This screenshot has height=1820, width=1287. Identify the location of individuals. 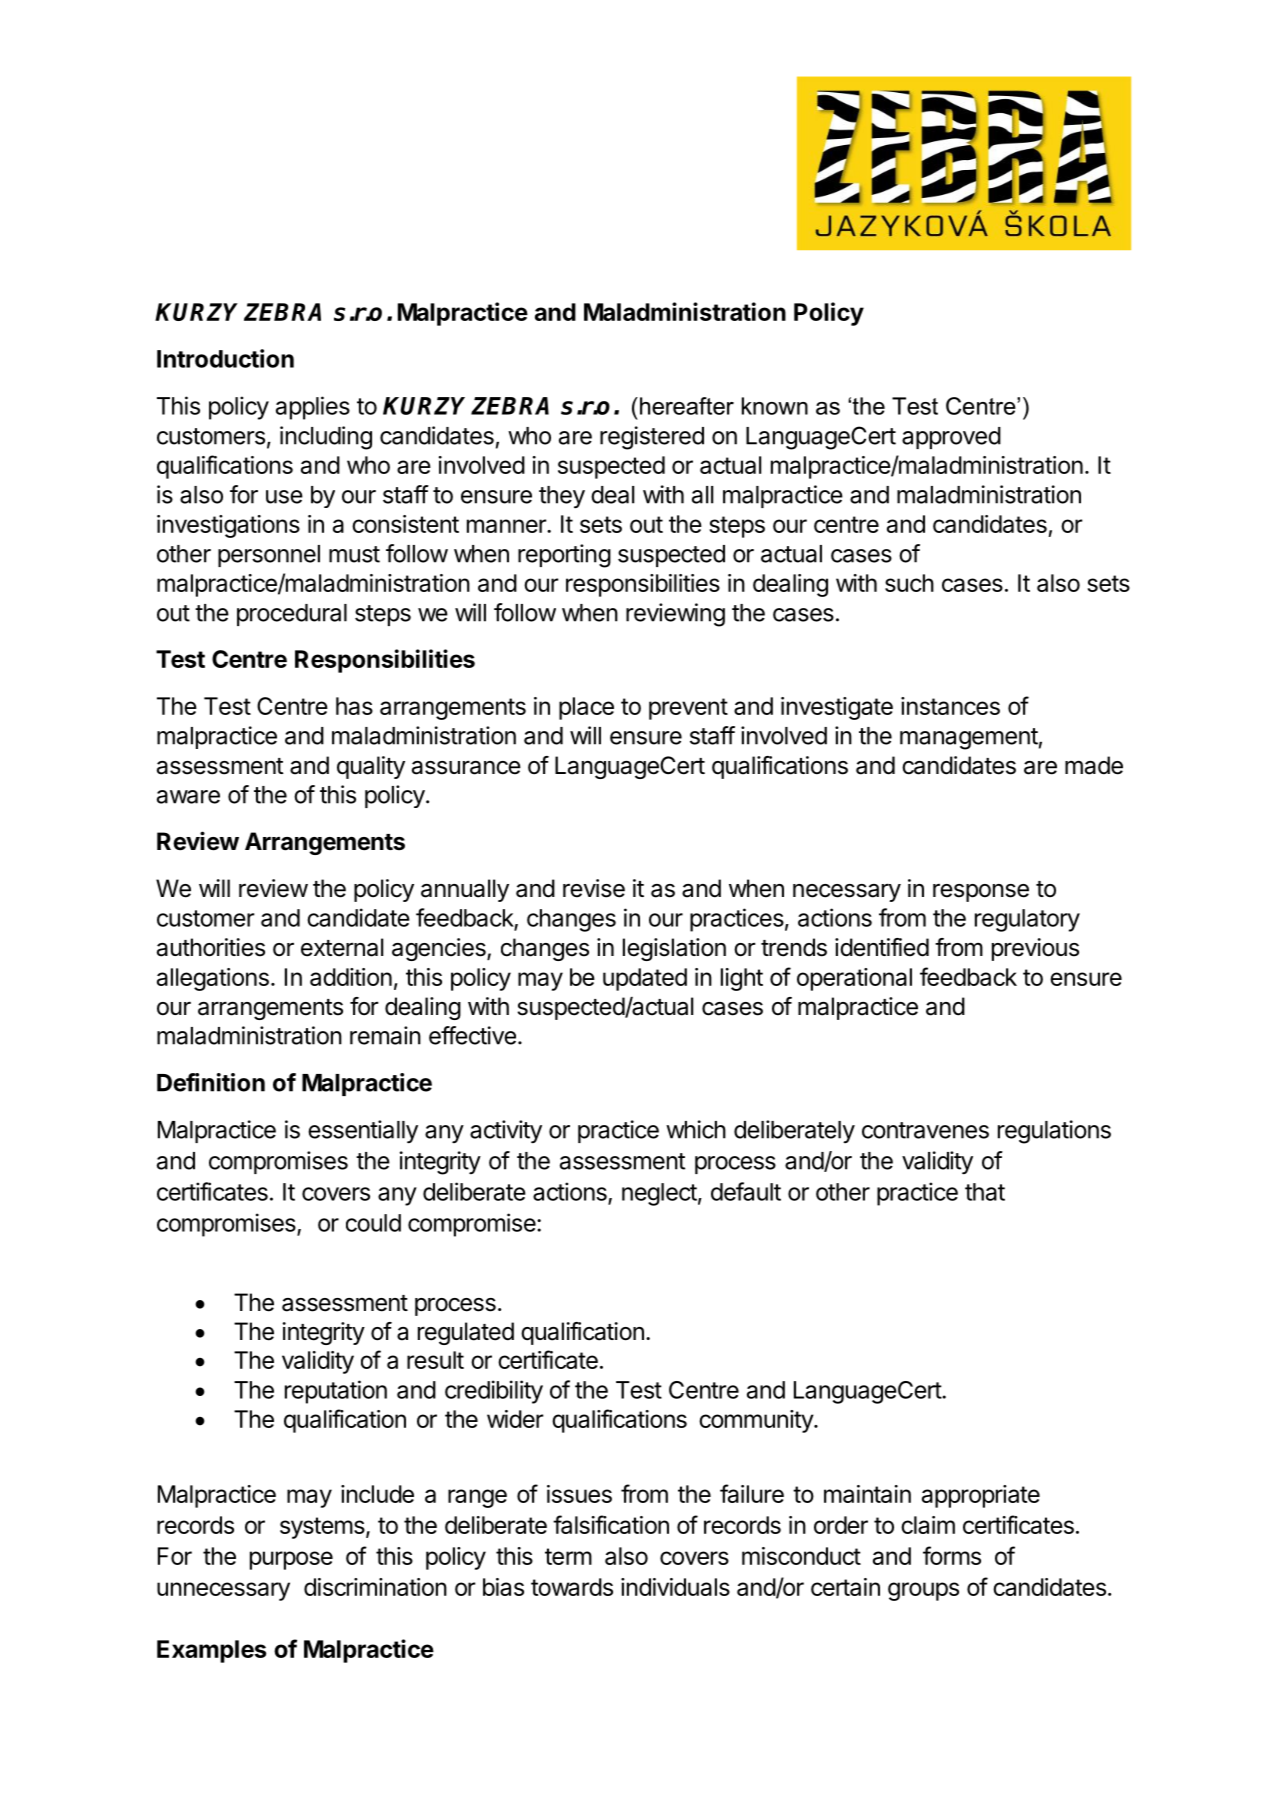
(675, 1587).
